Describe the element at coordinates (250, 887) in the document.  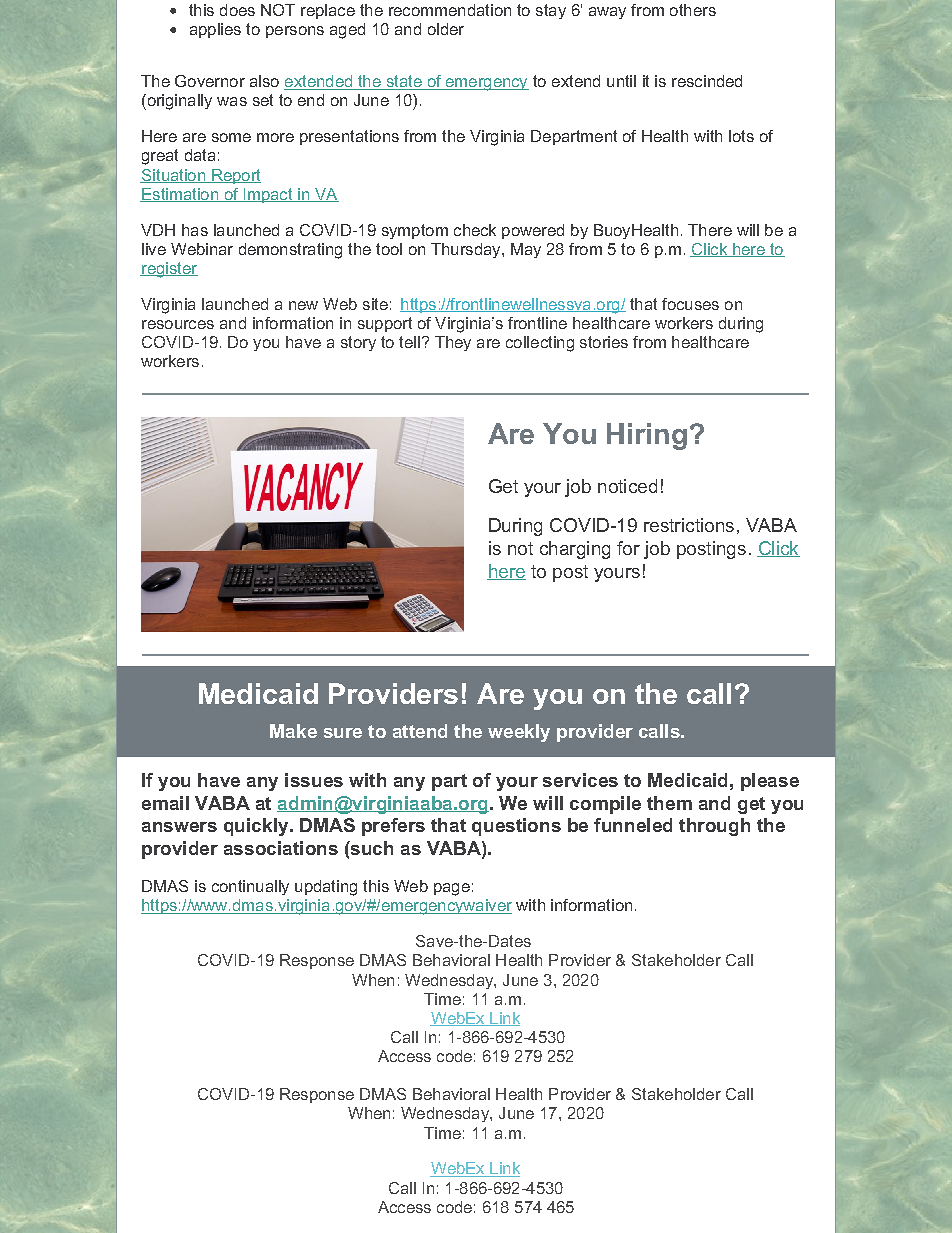
I see `continually` at that location.
